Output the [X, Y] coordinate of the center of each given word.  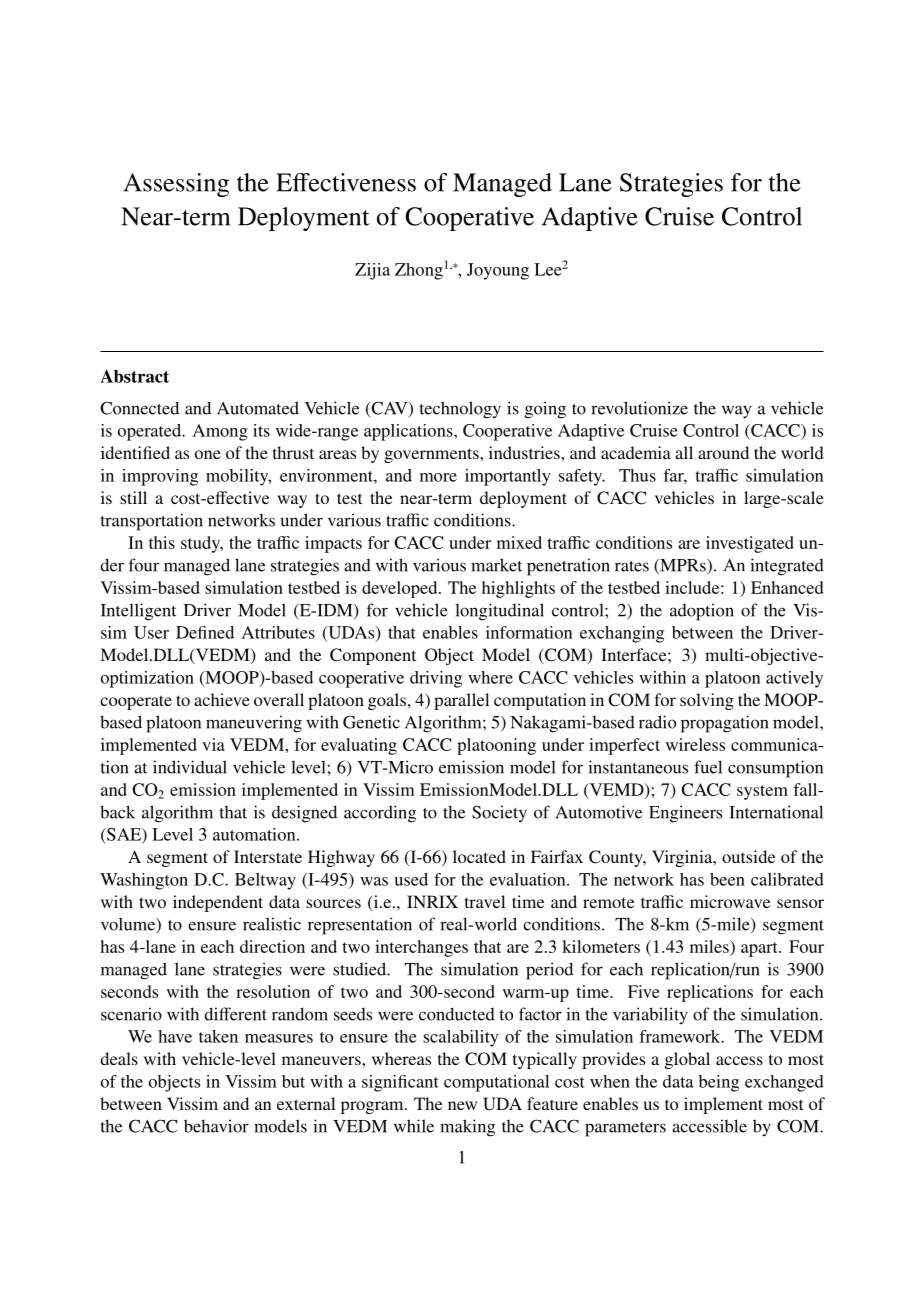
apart [760, 949]
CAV [389, 409]
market [496, 565]
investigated [750, 544]
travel [485, 901]
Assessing [176, 185]
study [201, 544]
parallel [461, 701]
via [213, 744]
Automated [258, 408]
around [723, 452]
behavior [216, 1126]
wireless [695, 744]
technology [460, 410]
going [545, 410]
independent [218, 903]
